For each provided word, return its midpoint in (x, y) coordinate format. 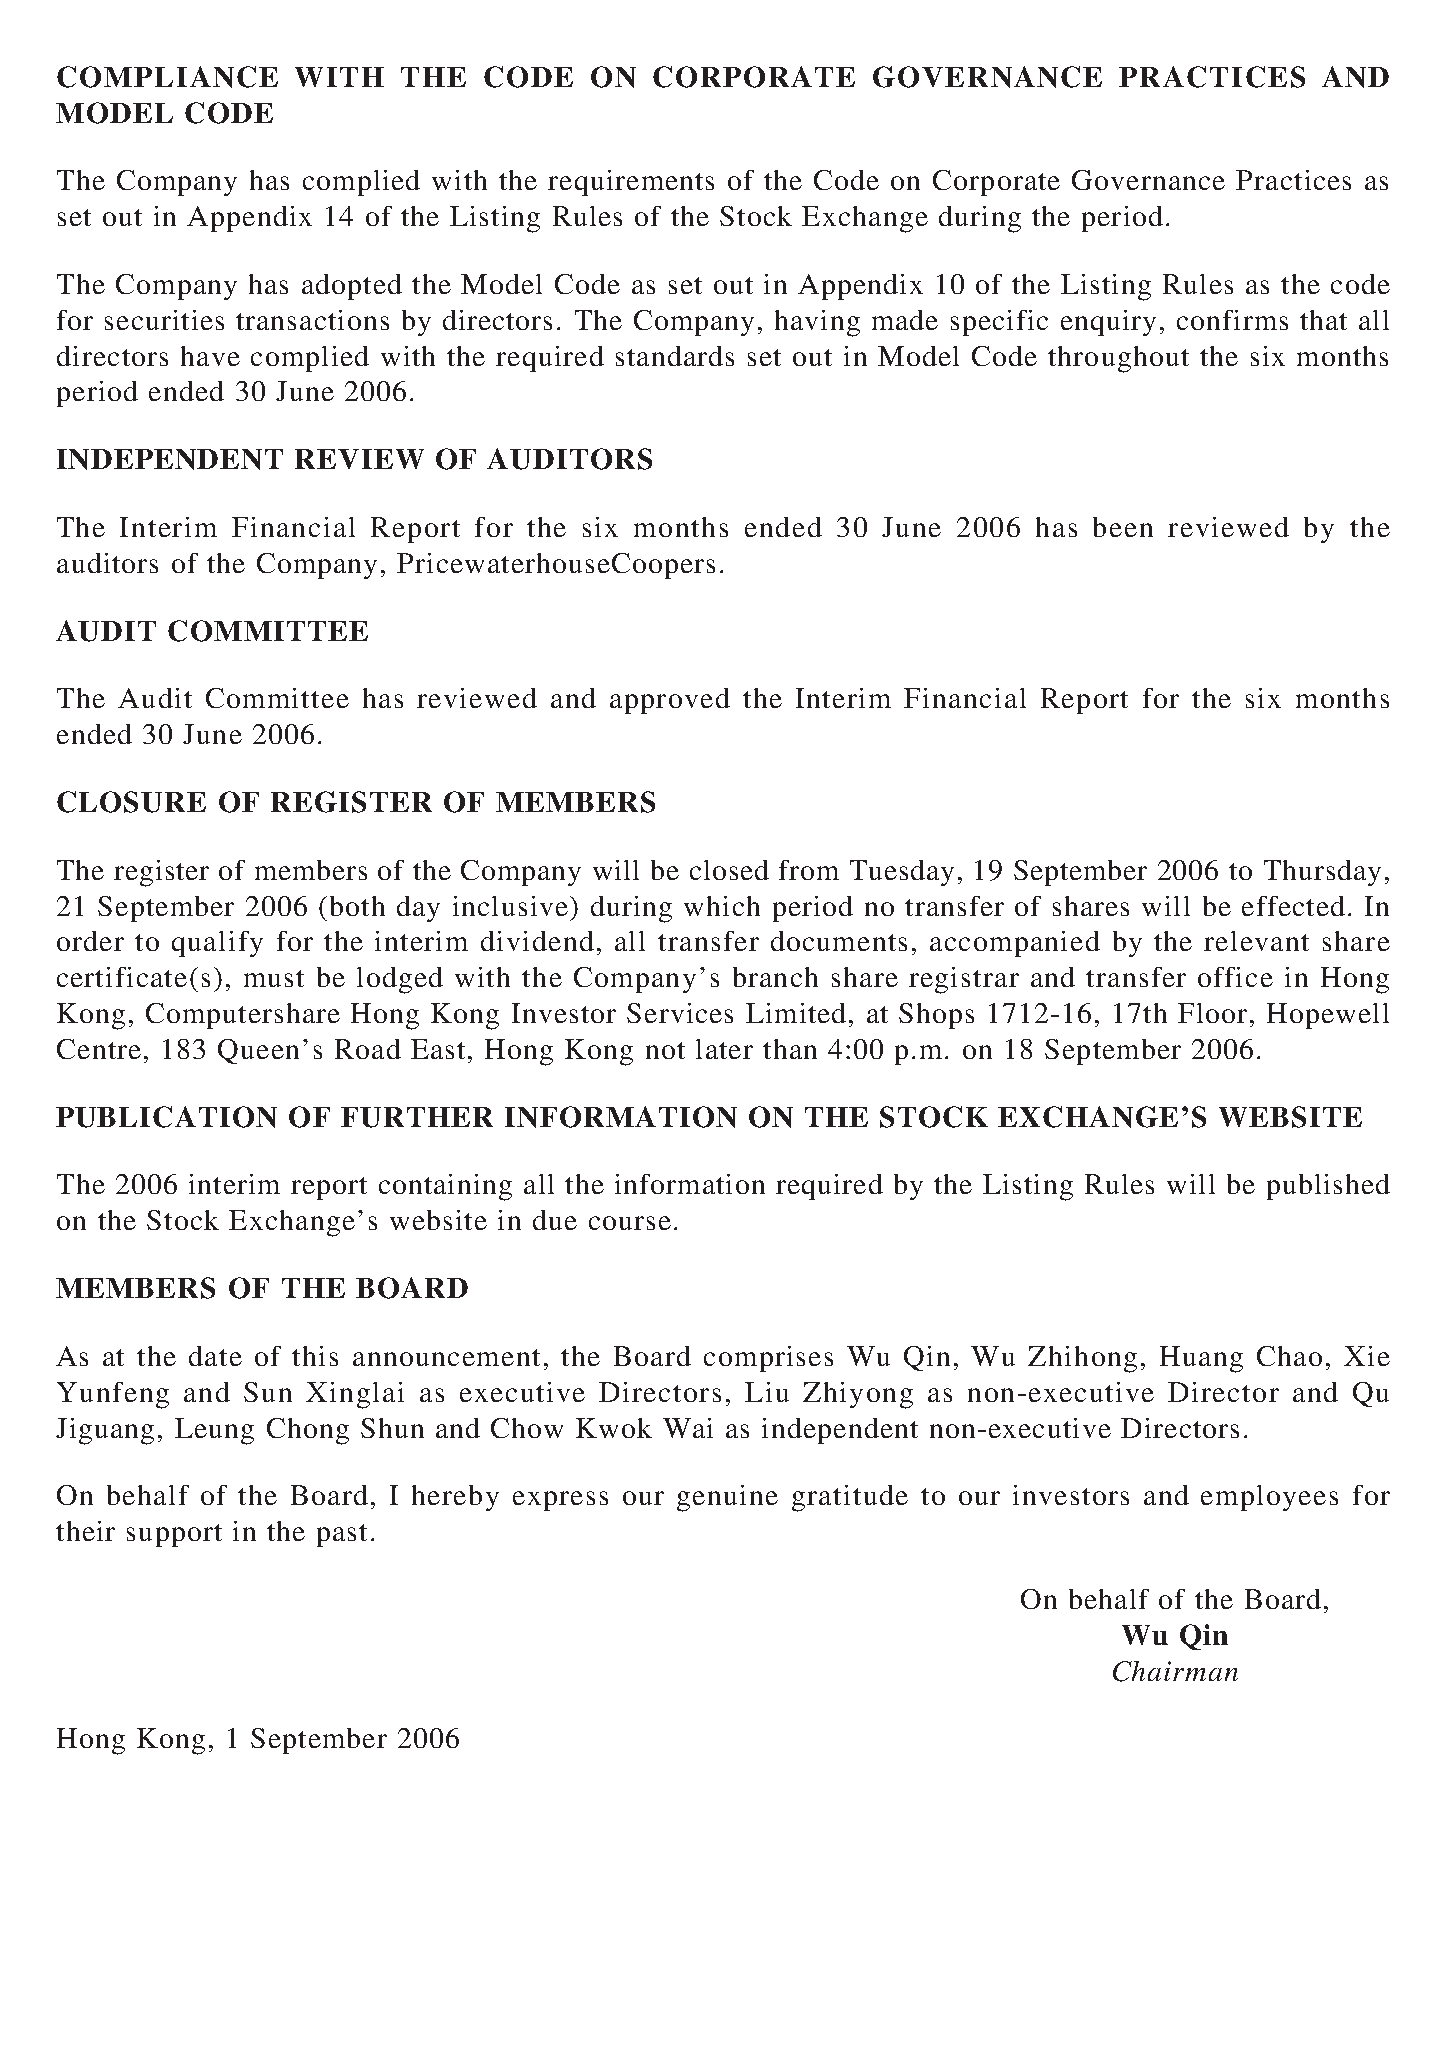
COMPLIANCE (167, 77)
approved (670, 701)
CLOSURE (131, 802)
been (1123, 527)
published (1328, 1187)
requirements (631, 183)
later (724, 1049)
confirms (1232, 320)
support (174, 1535)
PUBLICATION (166, 1117)
